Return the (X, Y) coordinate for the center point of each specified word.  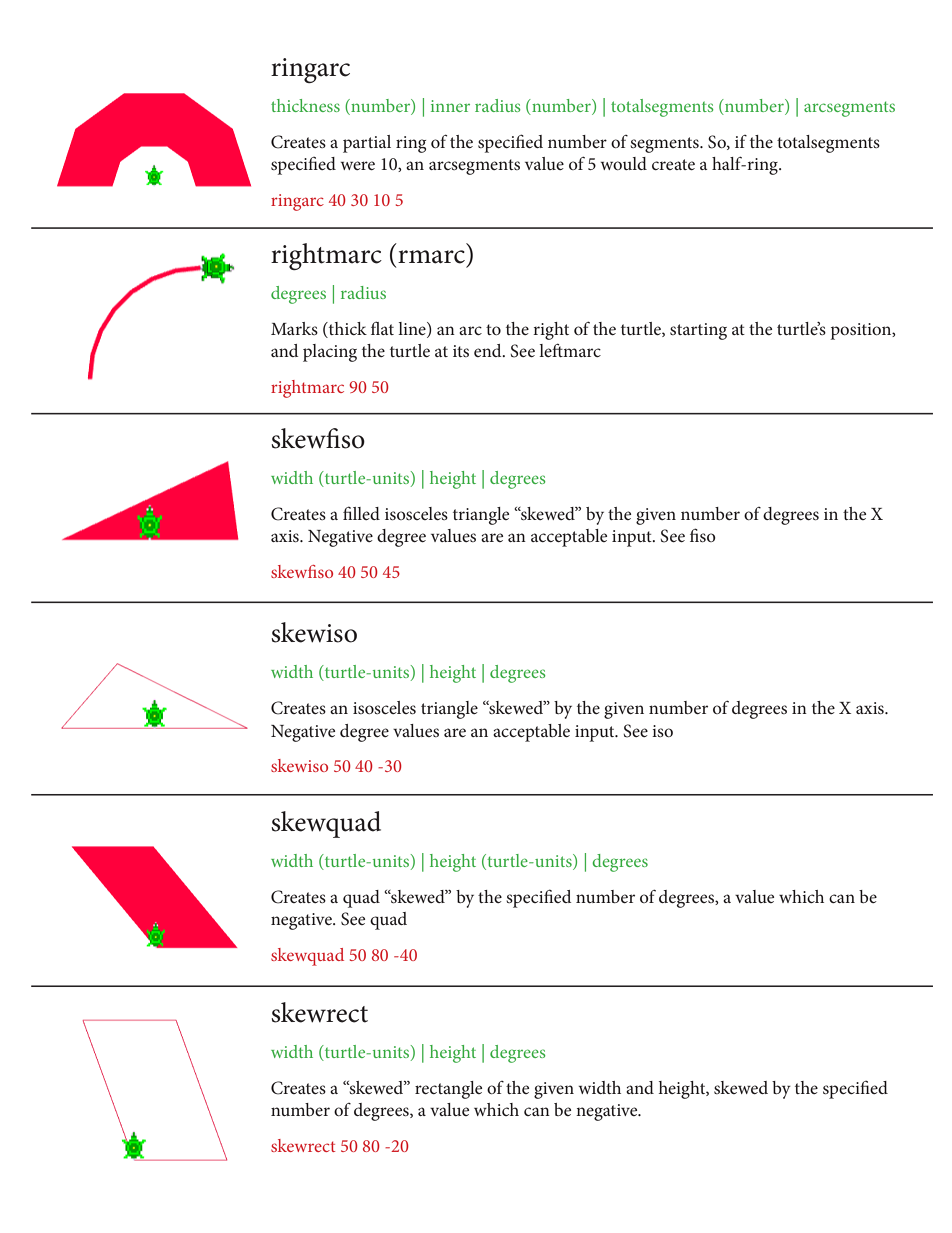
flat (382, 328)
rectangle (448, 1090)
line (413, 330)
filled (361, 513)
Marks (294, 328)
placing (330, 353)
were (357, 165)
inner (450, 106)
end (489, 350)
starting (698, 331)
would (623, 163)
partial (367, 144)
